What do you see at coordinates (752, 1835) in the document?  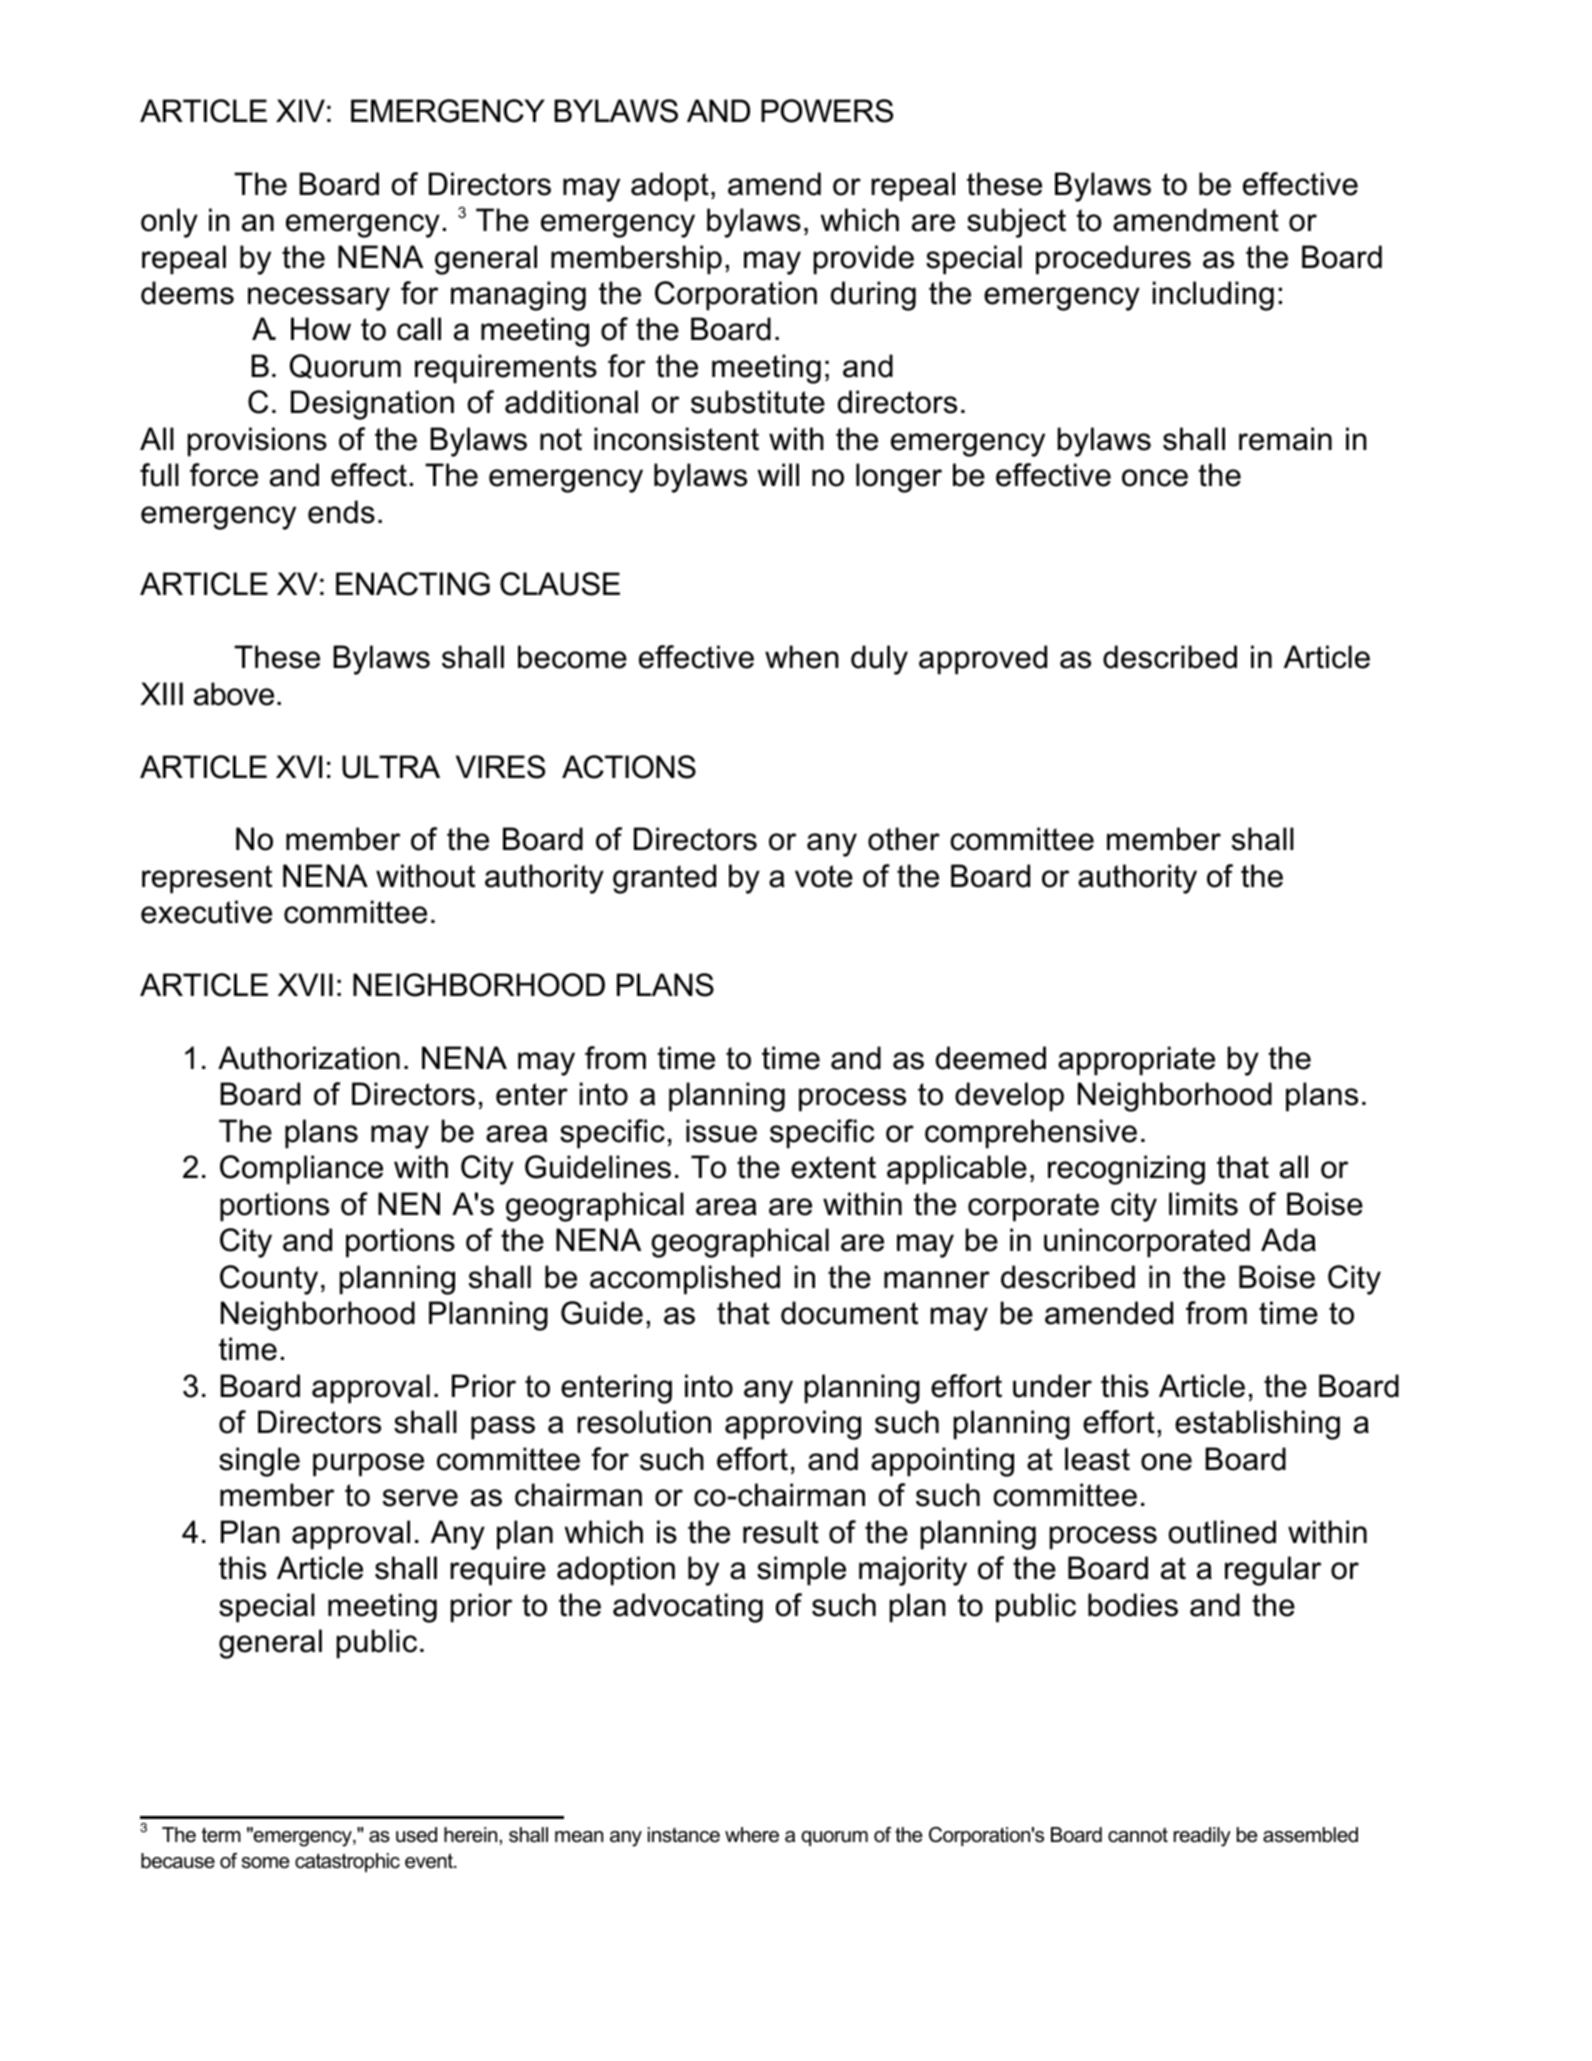 I see `where` at bounding box center [752, 1835].
